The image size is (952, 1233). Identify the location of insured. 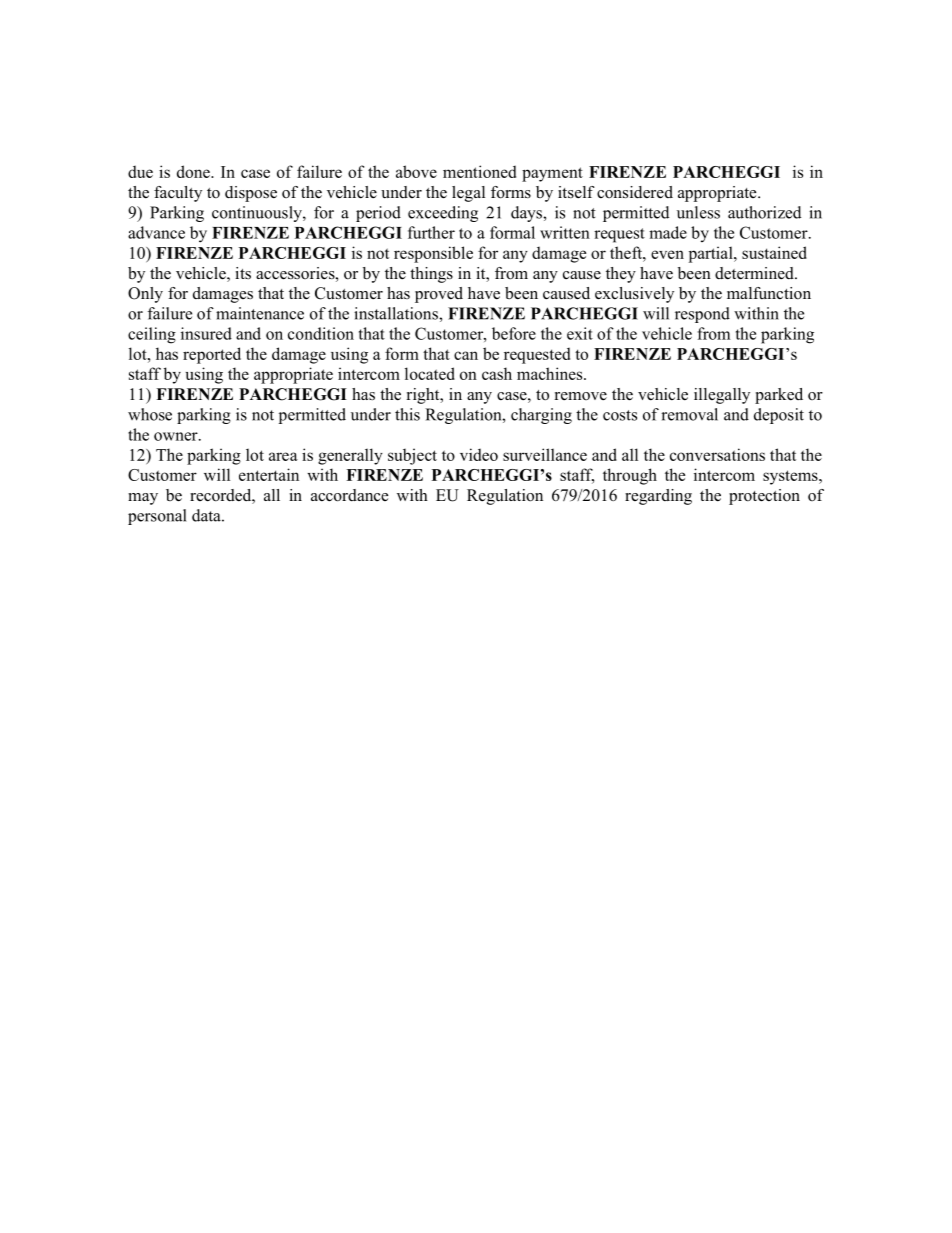
(206, 333).
